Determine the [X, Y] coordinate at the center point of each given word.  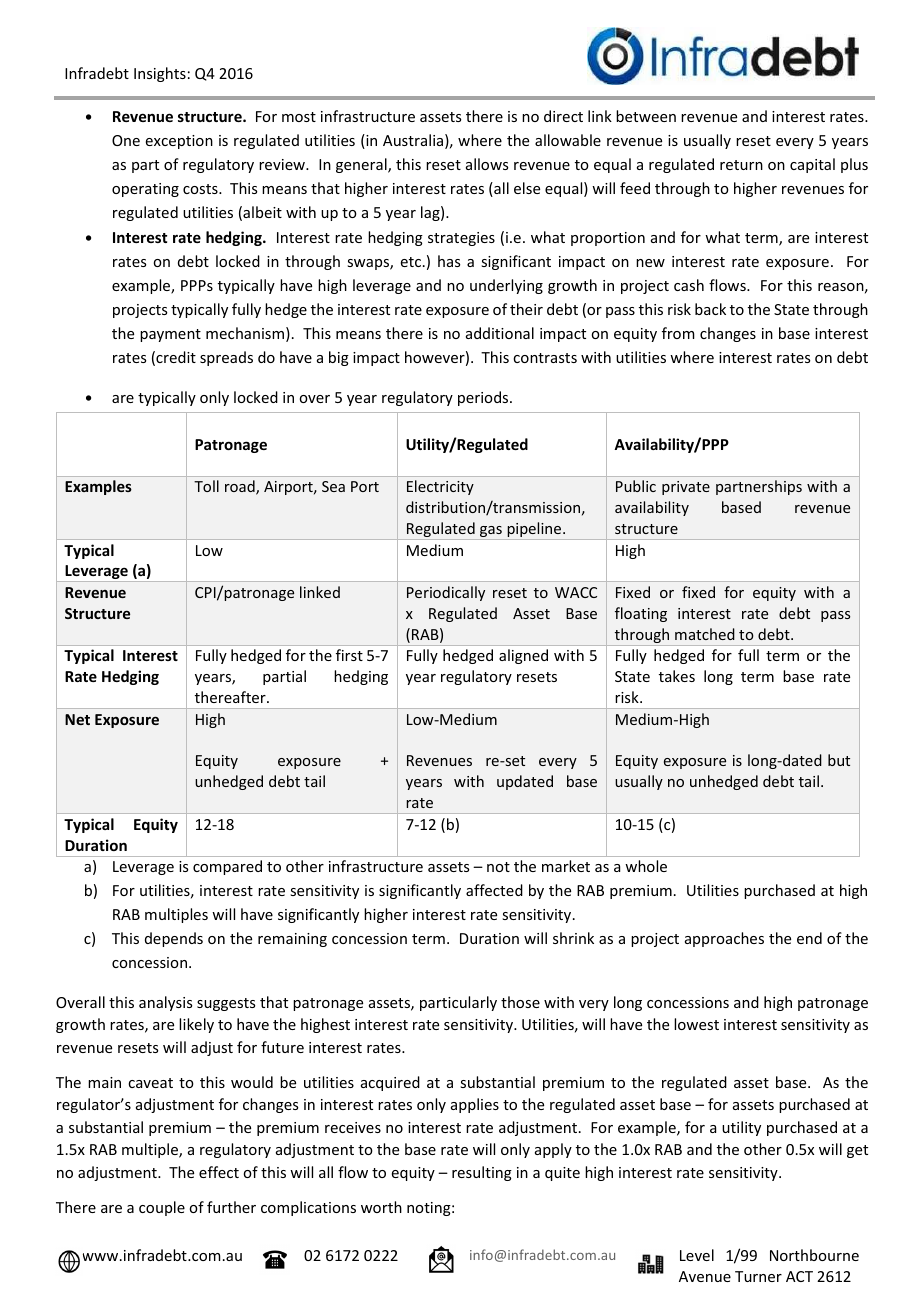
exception [179, 142]
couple [162, 1208]
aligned [523, 656]
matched [705, 634]
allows [487, 164]
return [741, 165]
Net [77, 719]
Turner [758, 1276]
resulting [482, 1173]
